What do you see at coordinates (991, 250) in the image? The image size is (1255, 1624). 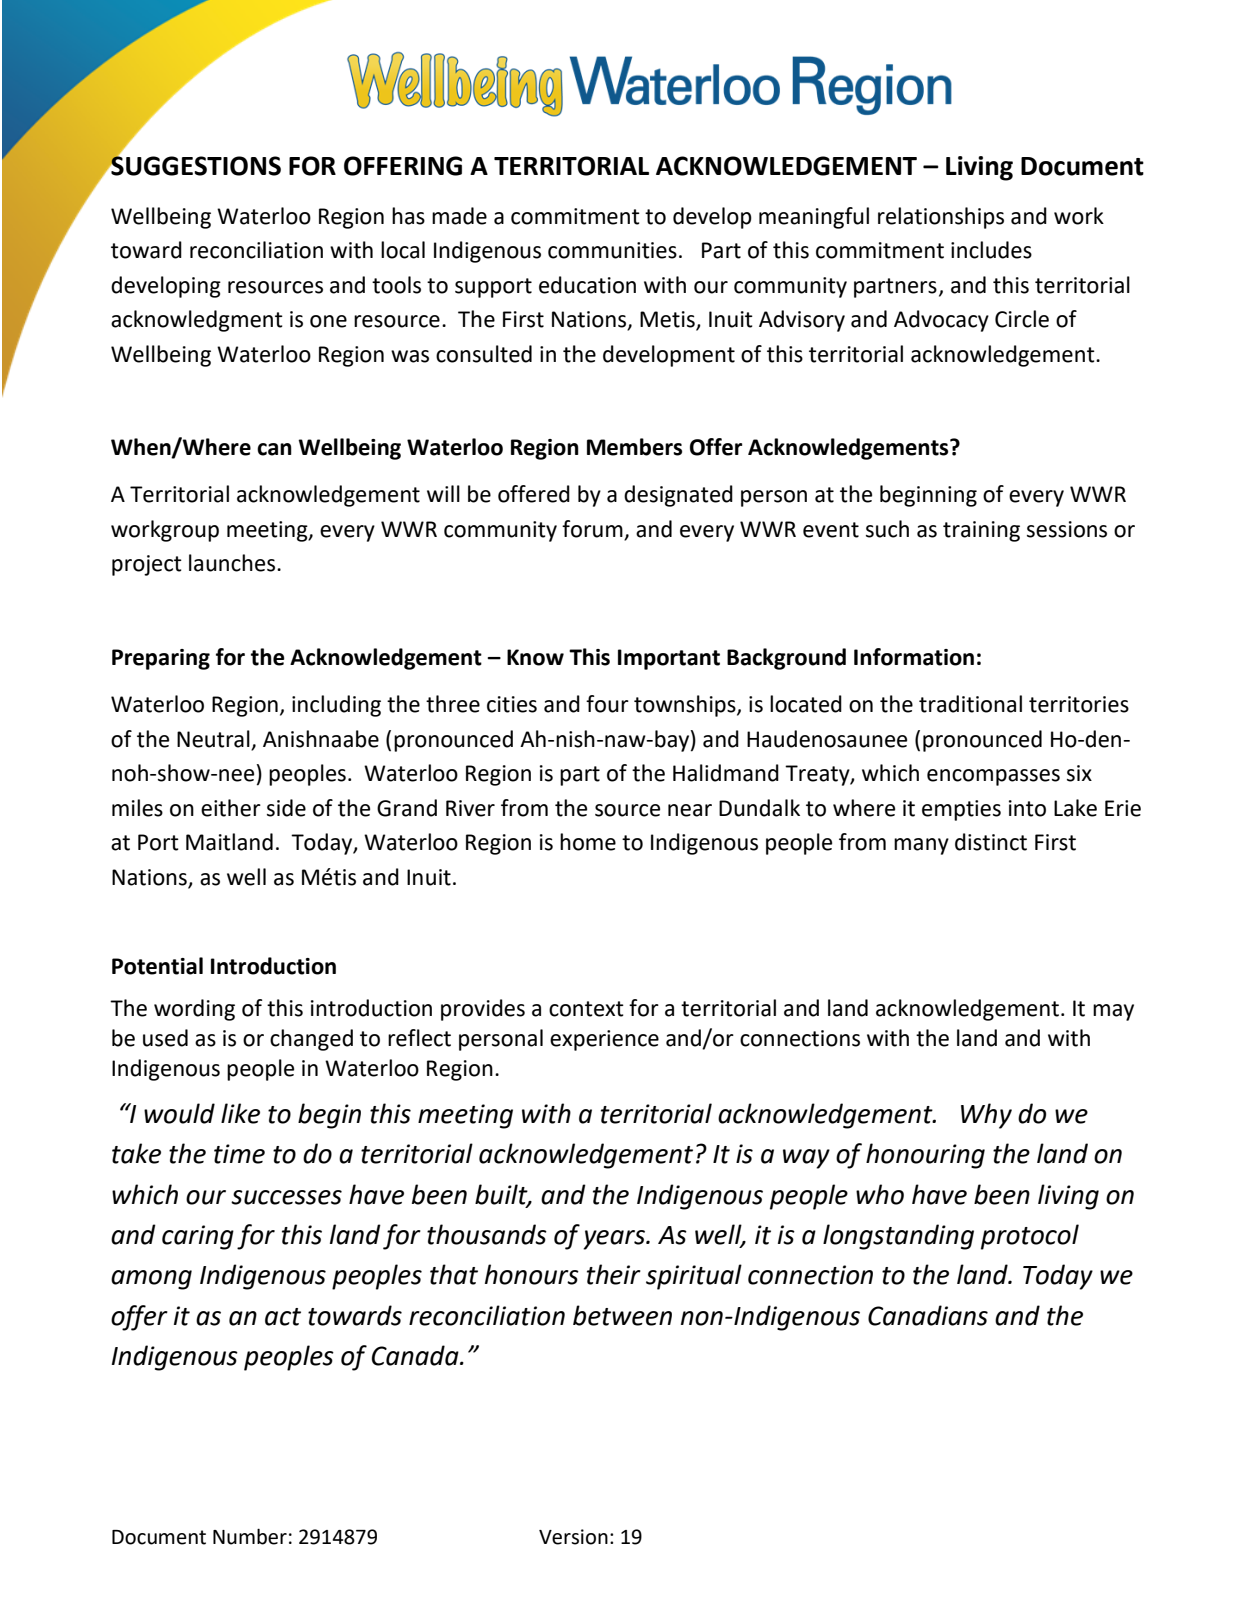 I see `includes` at bounding box center [991, 250].
